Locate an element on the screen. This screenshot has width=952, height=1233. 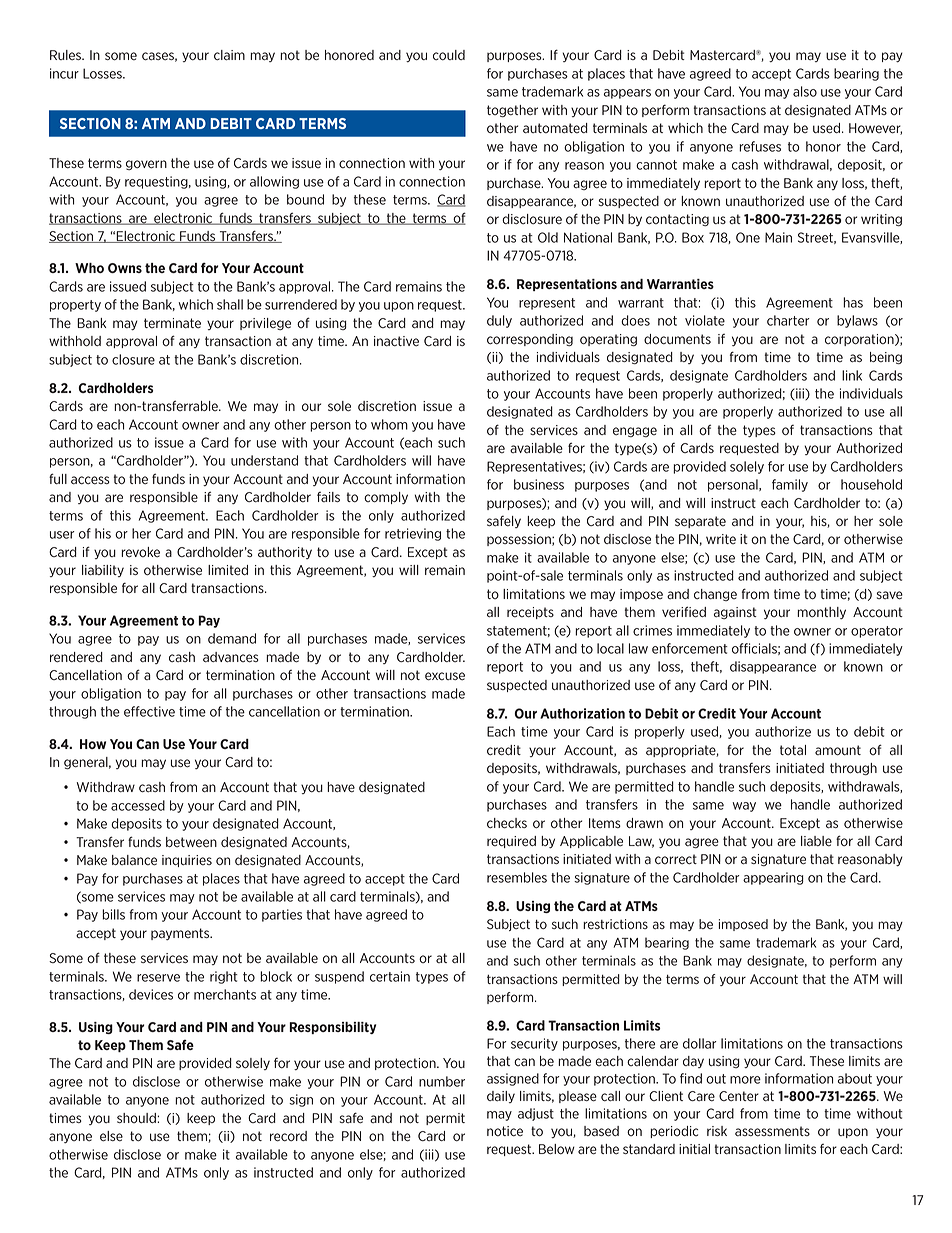
also is located at coordinates (805, 91).
